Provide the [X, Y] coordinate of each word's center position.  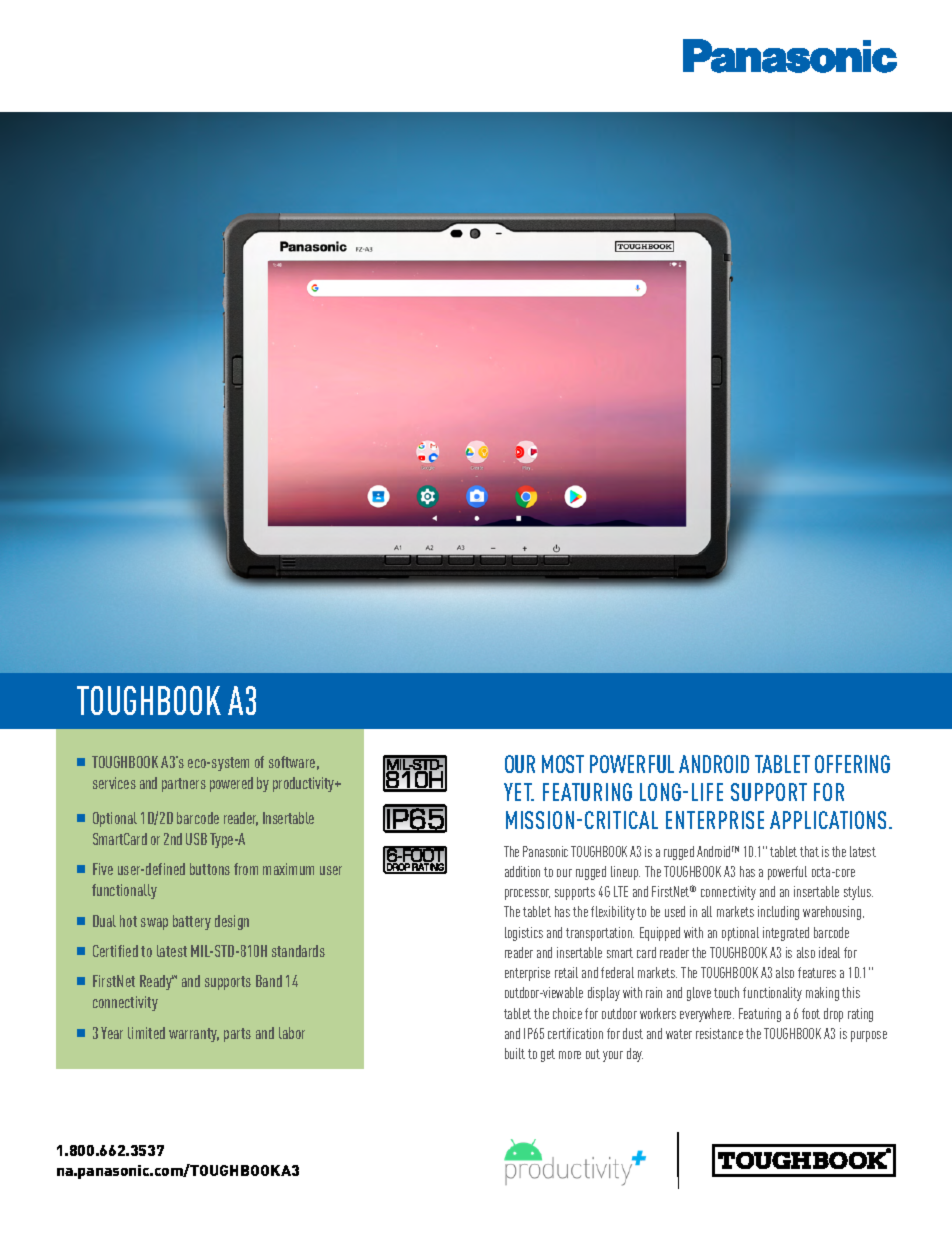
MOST [563, 764]
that [809, 851]
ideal [829, 952]
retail [566, 972]
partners [184, 785]
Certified [115, 951]
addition [522, 871]
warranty [194, 1035]
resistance [719, 1033]
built [515, 1053]
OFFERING [852, 764]
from [246, 869]
